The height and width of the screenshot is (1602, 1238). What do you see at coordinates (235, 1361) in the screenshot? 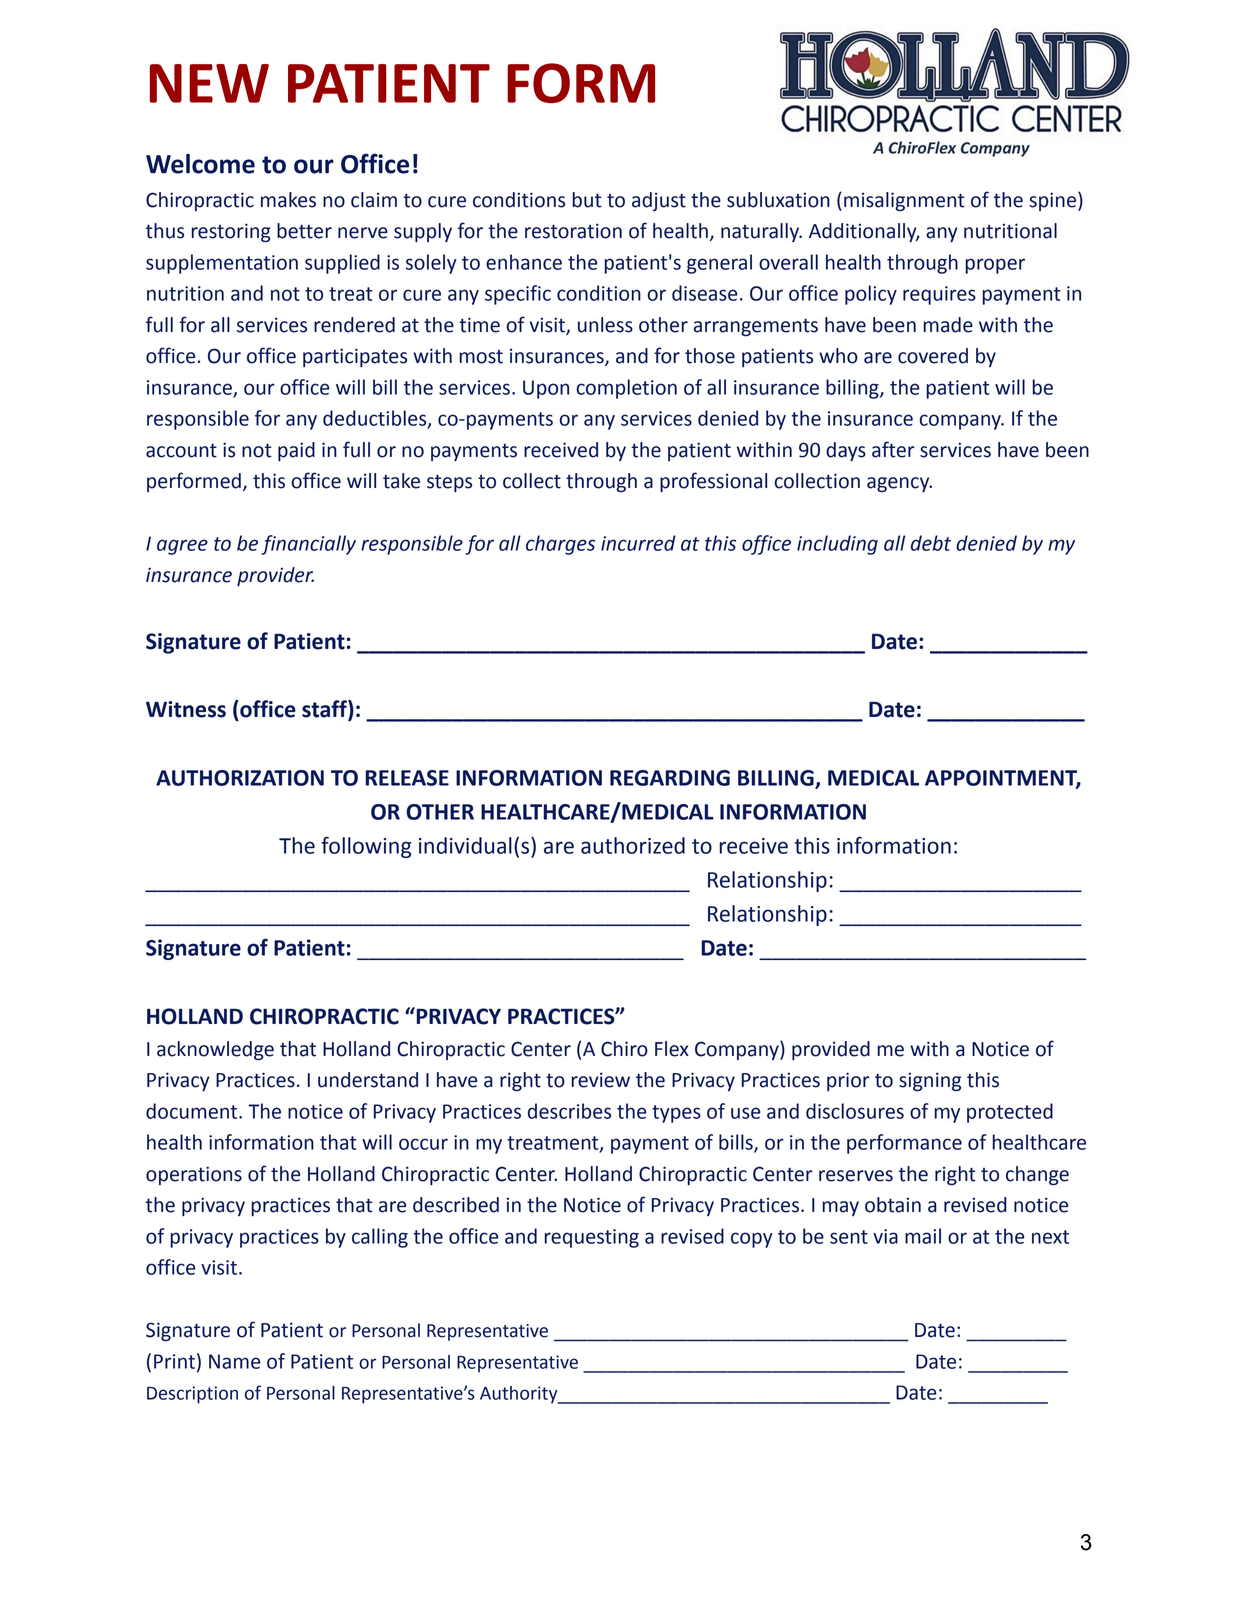
I see `Name` at bounding box center [235, 1361].
